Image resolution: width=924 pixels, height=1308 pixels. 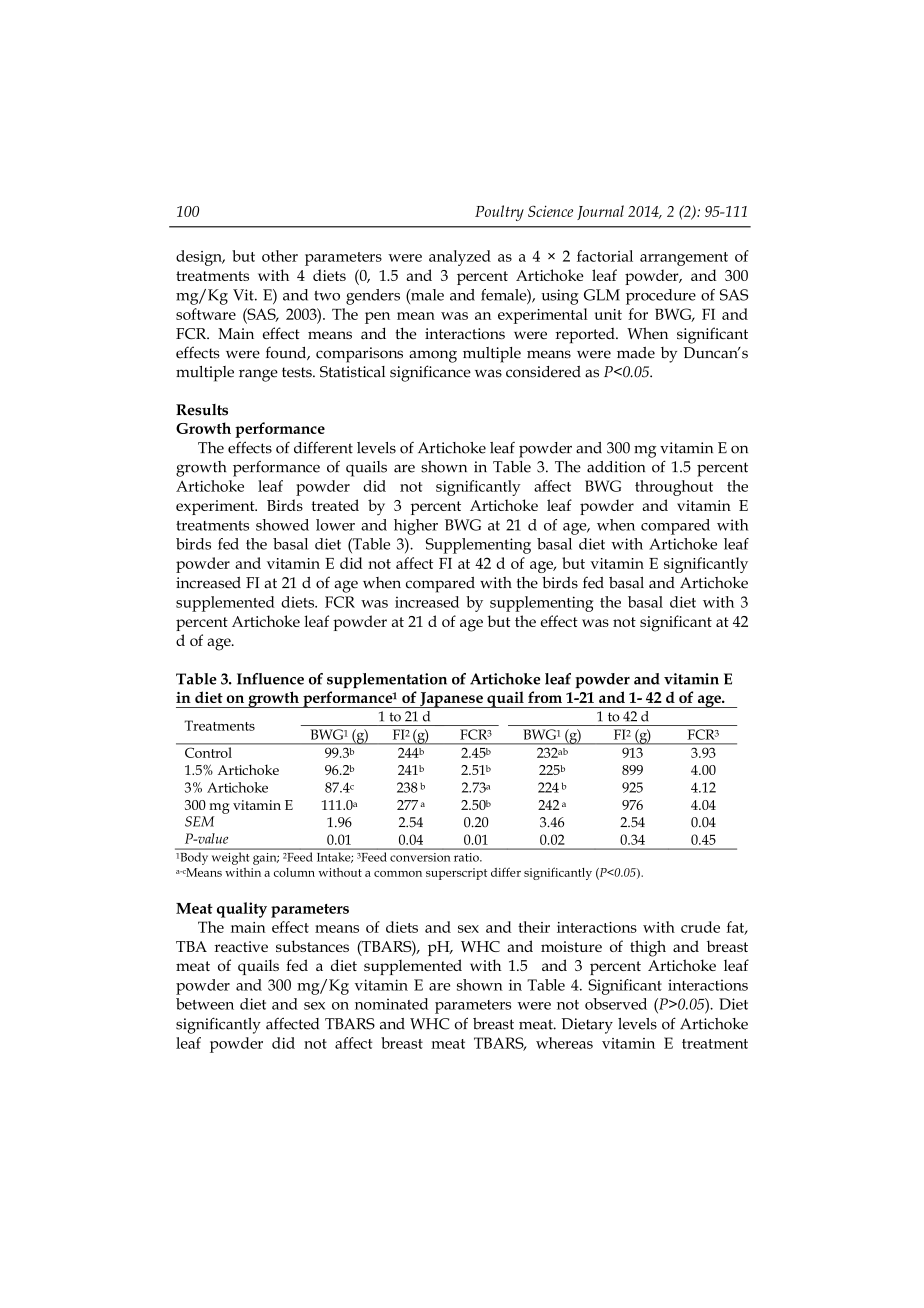 I want to click on Influence, so click(x=270, y=679).
